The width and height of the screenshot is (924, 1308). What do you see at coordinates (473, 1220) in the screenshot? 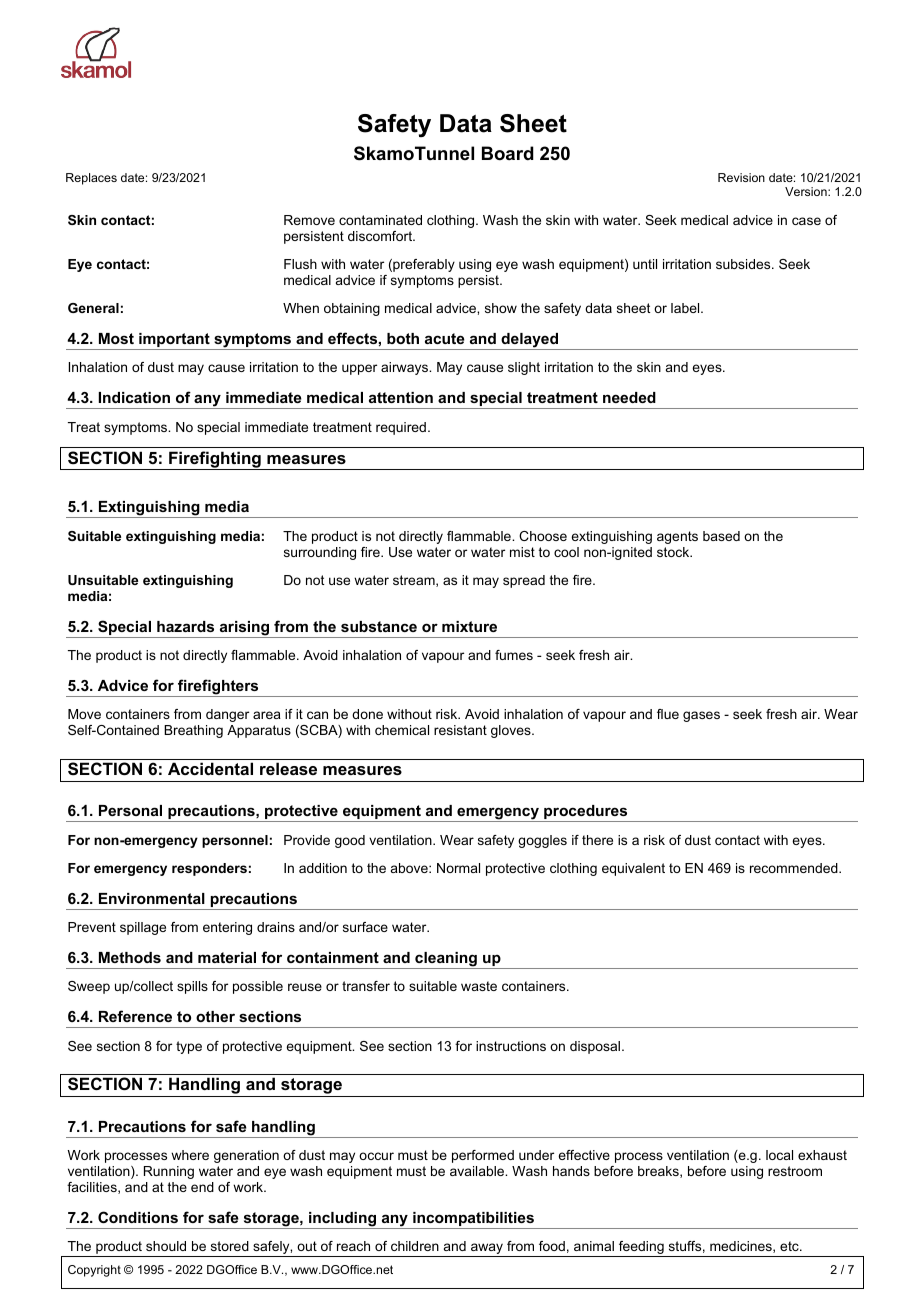
I see `incompatibilities` at bounding box center [473, 1220].
